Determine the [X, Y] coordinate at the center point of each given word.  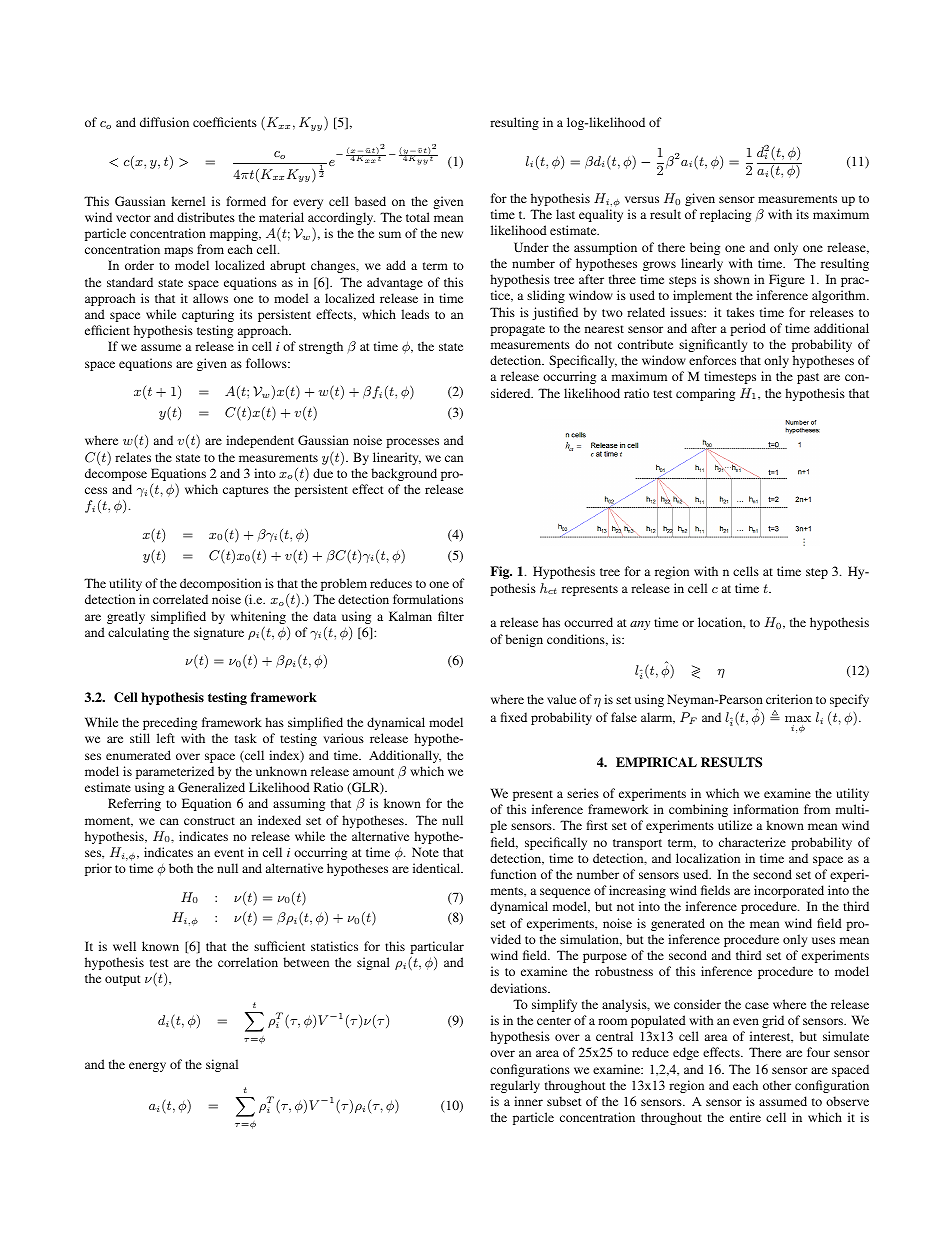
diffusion [164, 122]
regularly [515, 1086]
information [766, 809]
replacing [725, 215]
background [404, 474]
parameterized [175, 772]
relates [133, 457]
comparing [705, 394]
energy [147, 1067]
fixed [514, 717]
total [418, 217]
